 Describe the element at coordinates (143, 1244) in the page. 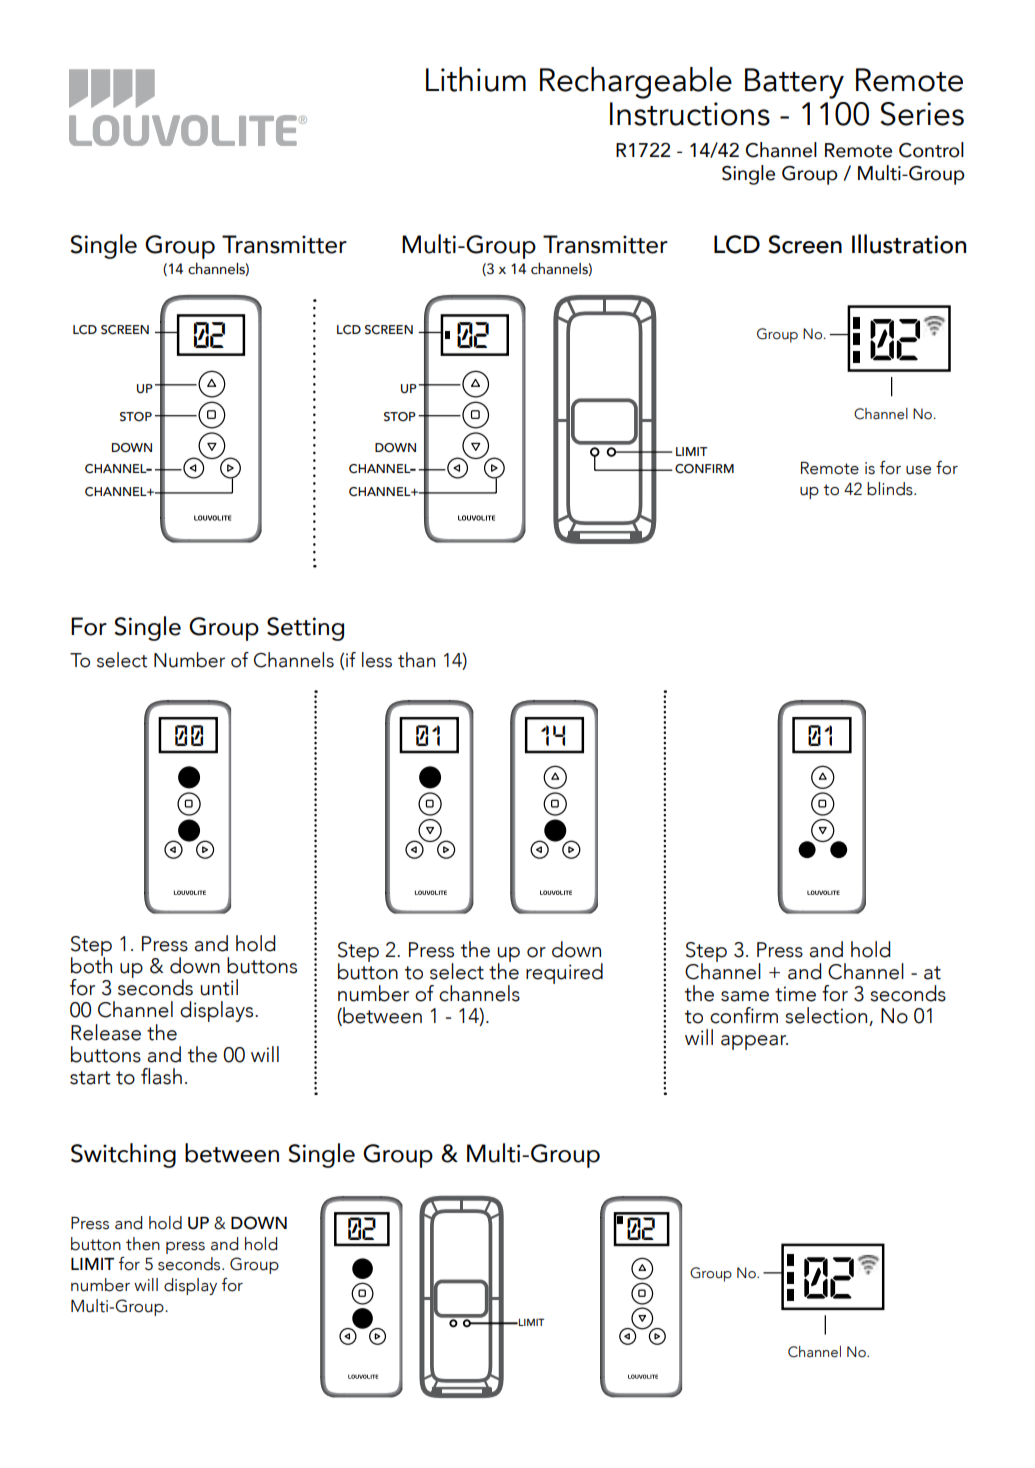

I see `then` at that location.
